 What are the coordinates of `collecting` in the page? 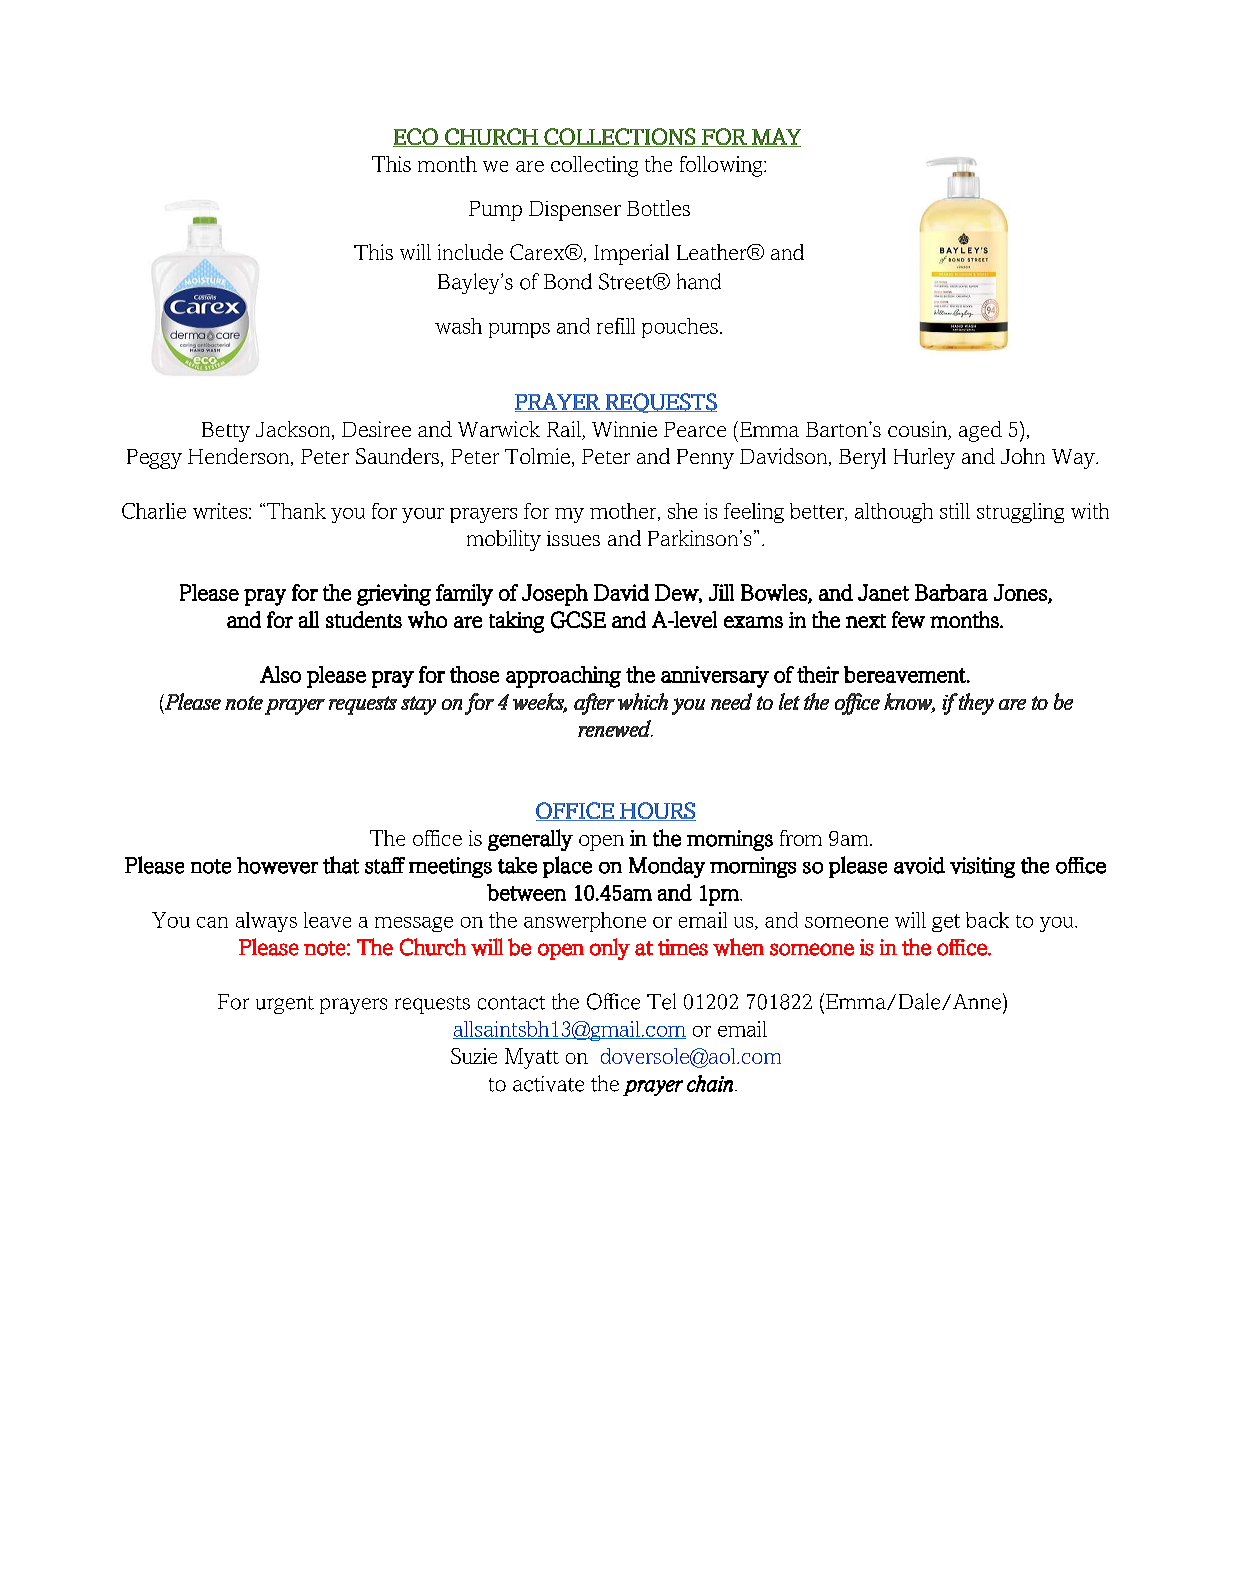 It's located at (594, 166).
